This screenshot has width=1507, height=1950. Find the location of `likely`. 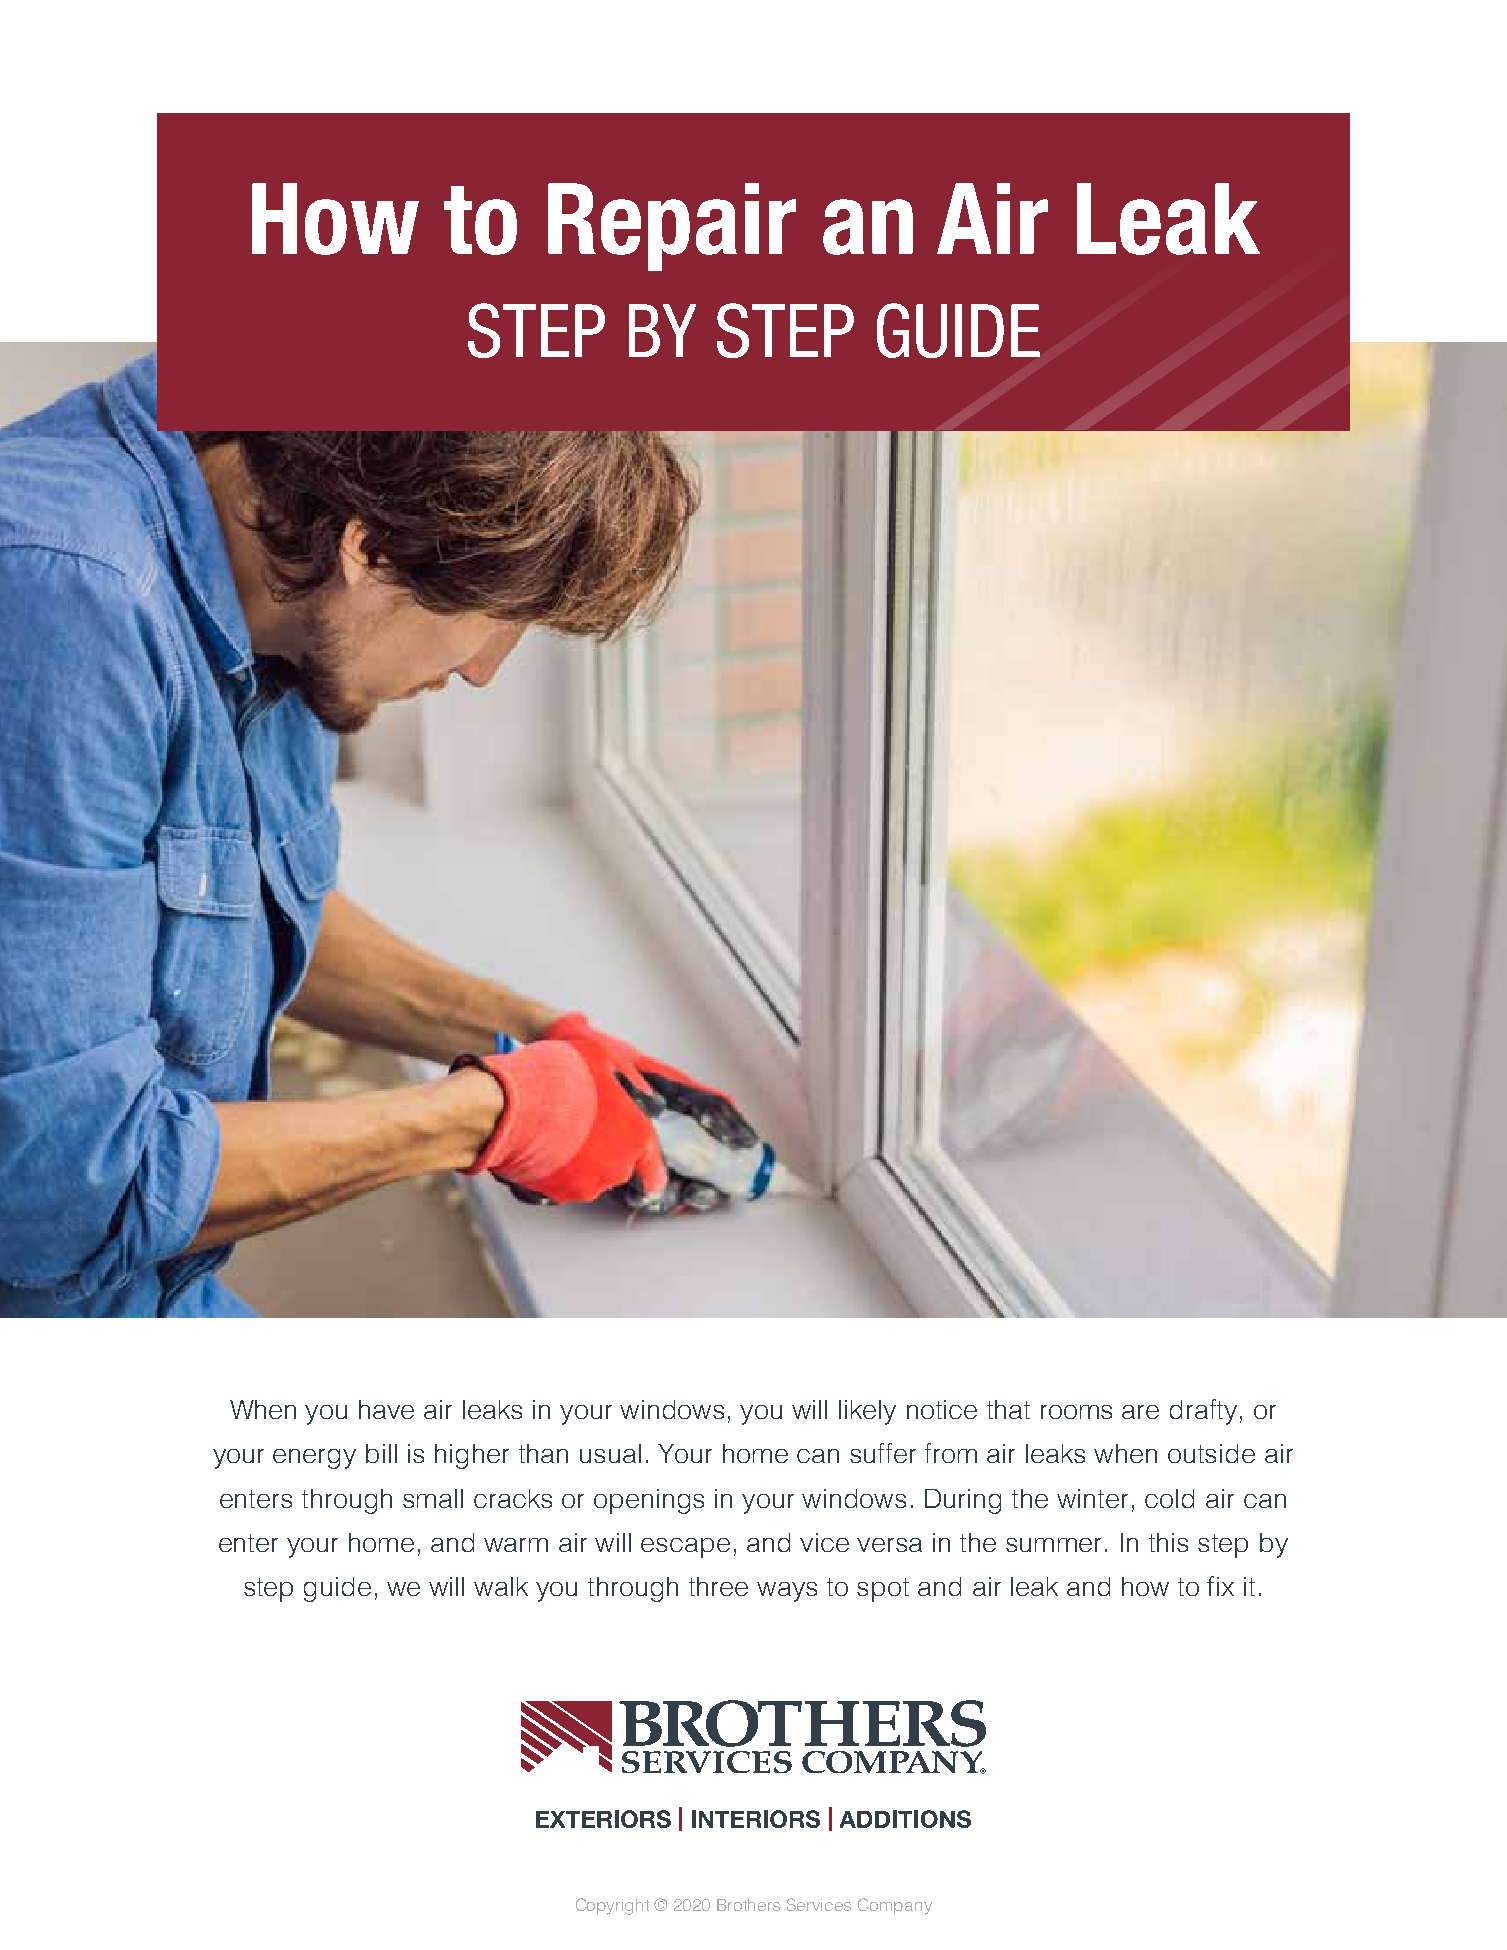

likely is located at coordinates (867, 1412).
